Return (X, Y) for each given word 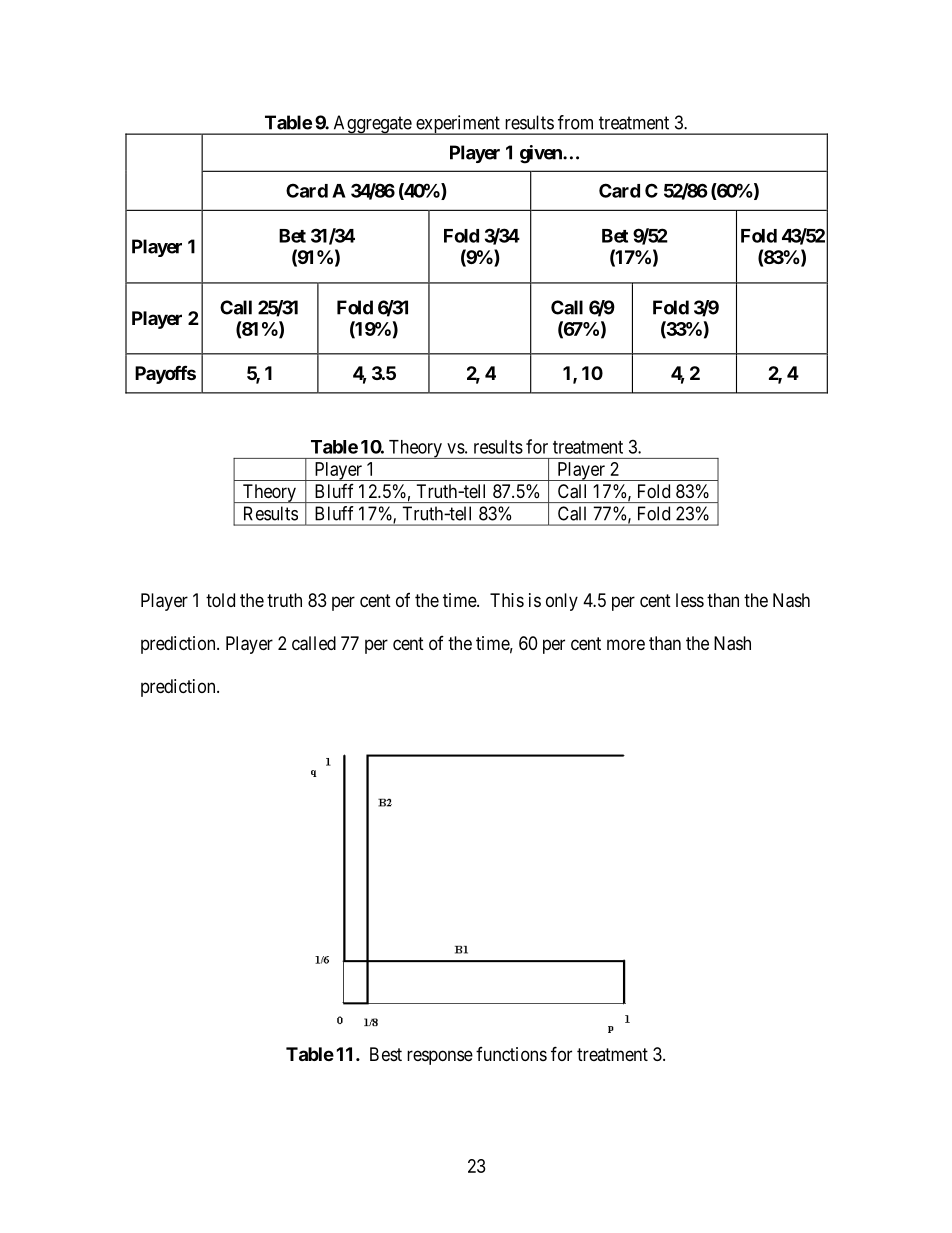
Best (386, 1054)
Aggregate (372, 125)
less (690, 600)
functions (511, 1054)
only (562, 602)
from (575, 122)
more (626, 644)
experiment (458, 125)
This (507, 600)
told (220, 600)
